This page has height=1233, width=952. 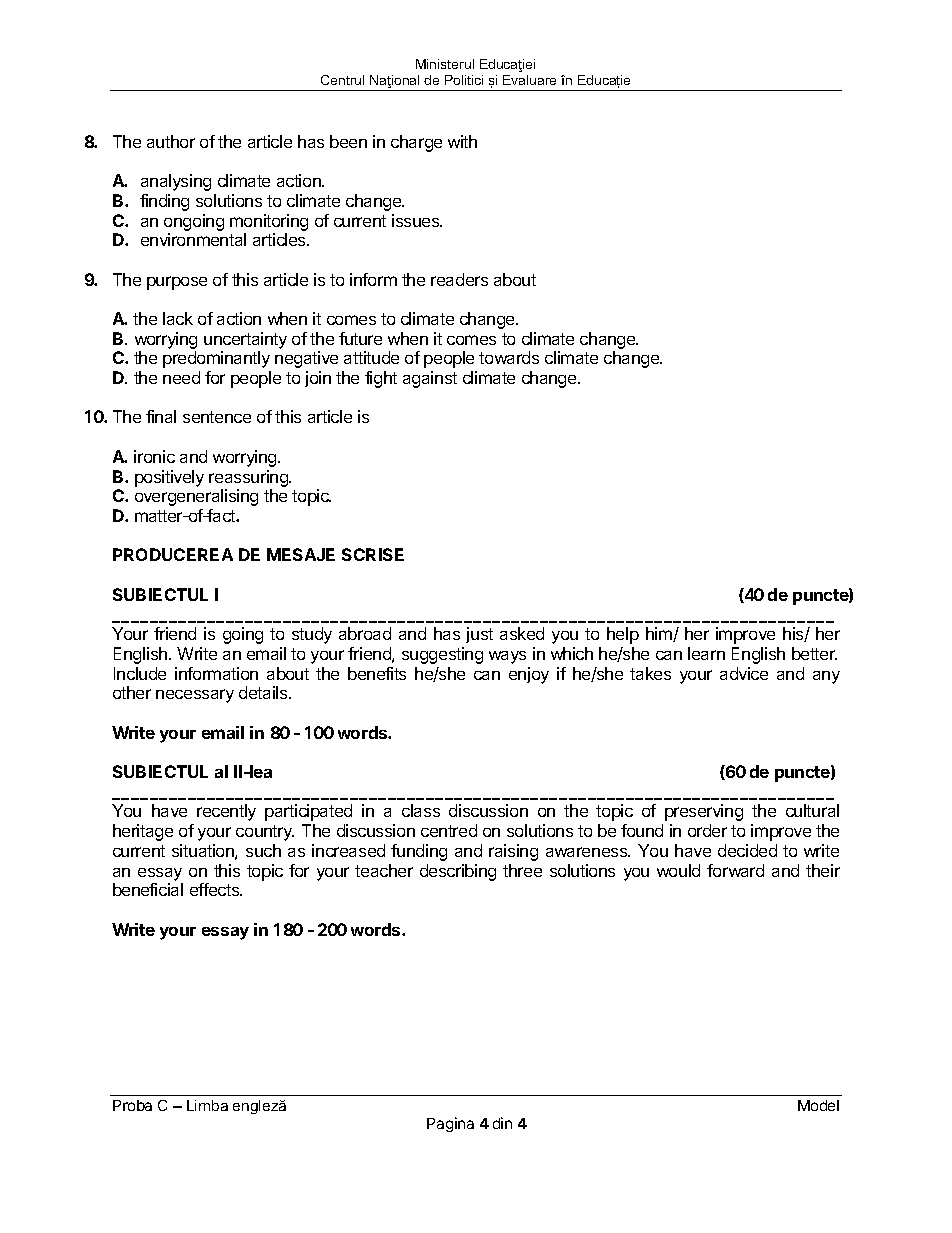 What do you see at coordinates (459, 279) in the page?
I see `readers` at bounding box center [459, 279].
